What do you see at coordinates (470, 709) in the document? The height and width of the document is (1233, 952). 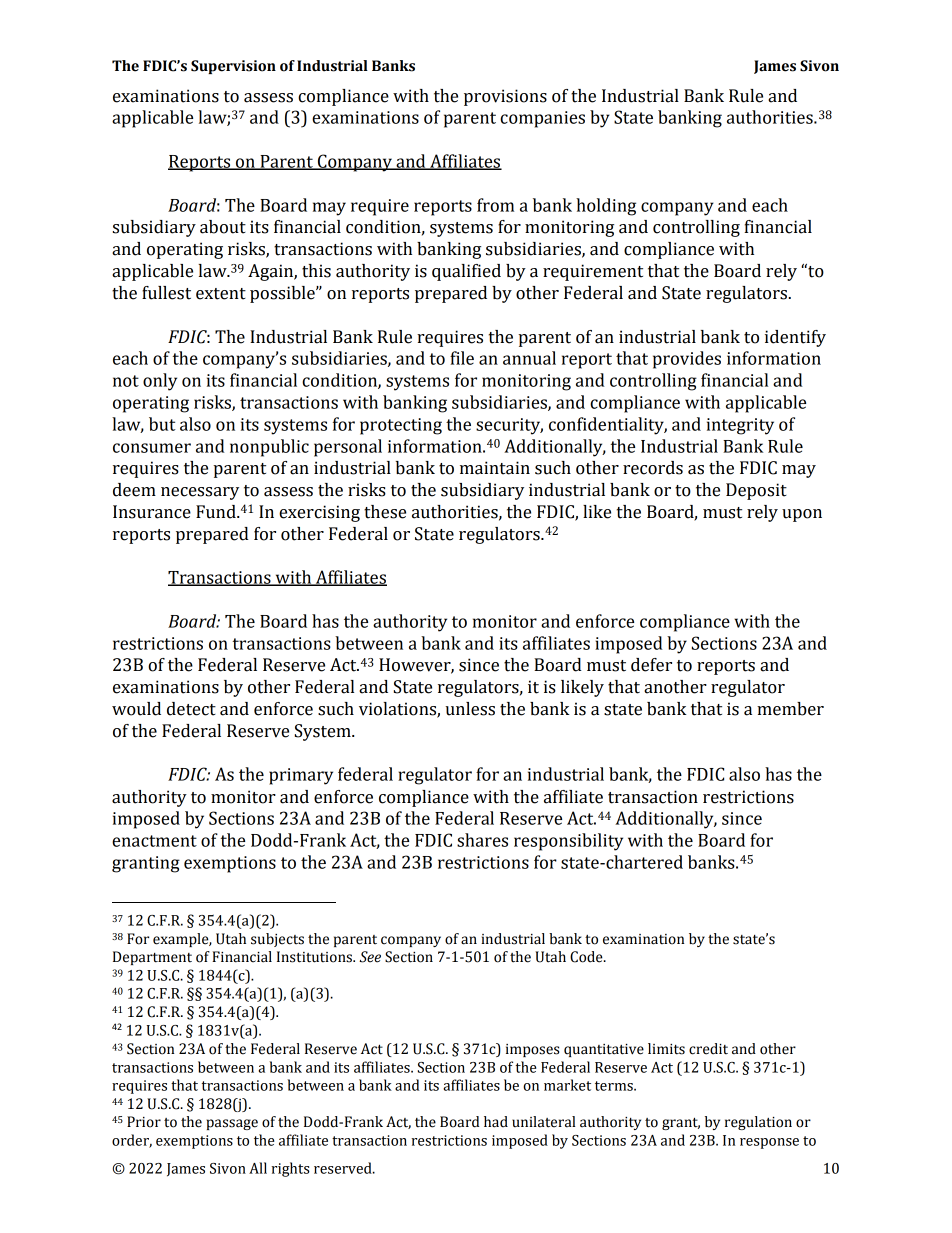 I see `unless` at bounding box center [470, 709].
